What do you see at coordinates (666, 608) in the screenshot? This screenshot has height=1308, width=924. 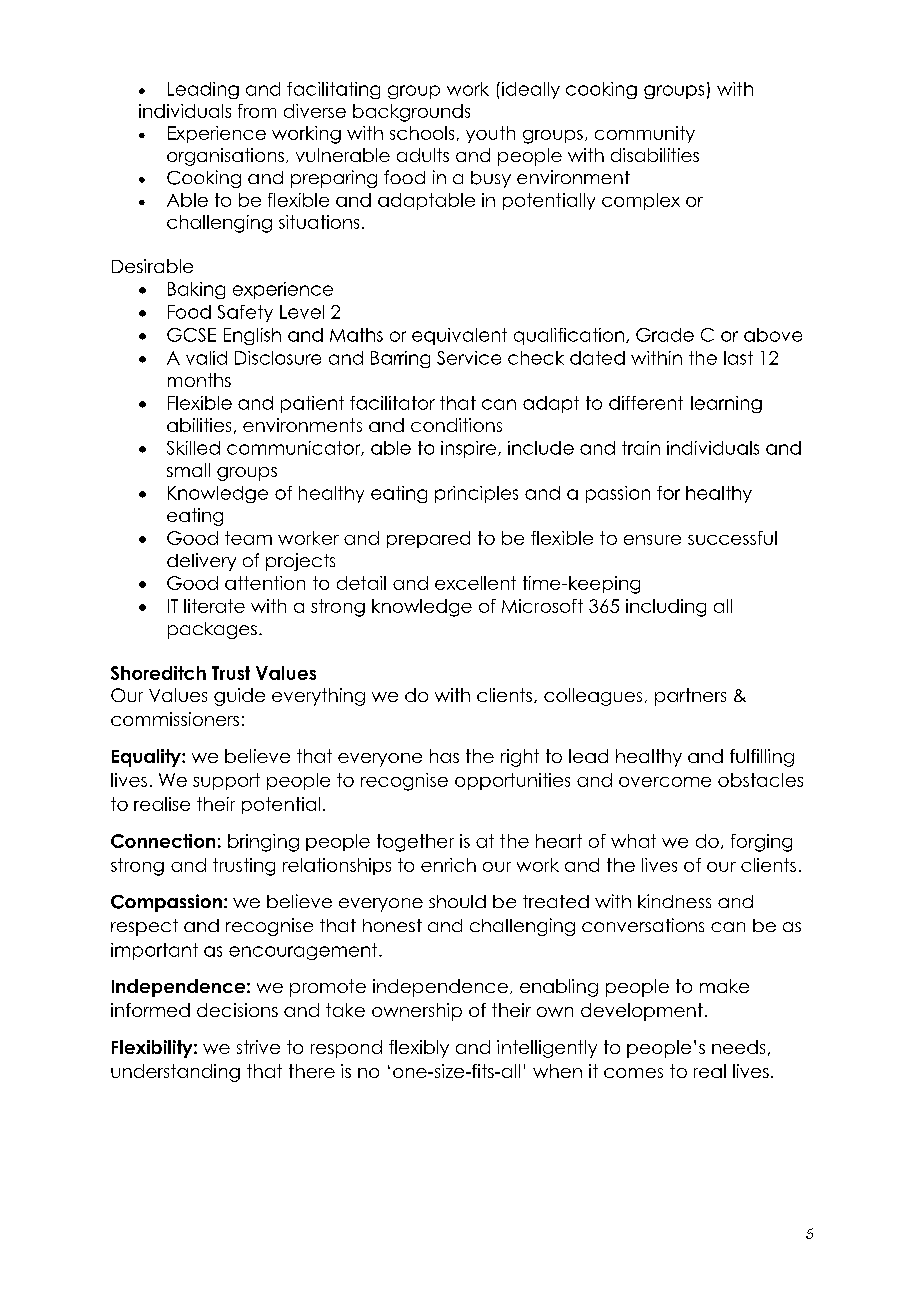 I see `including` at bounding box center [666, 608].
